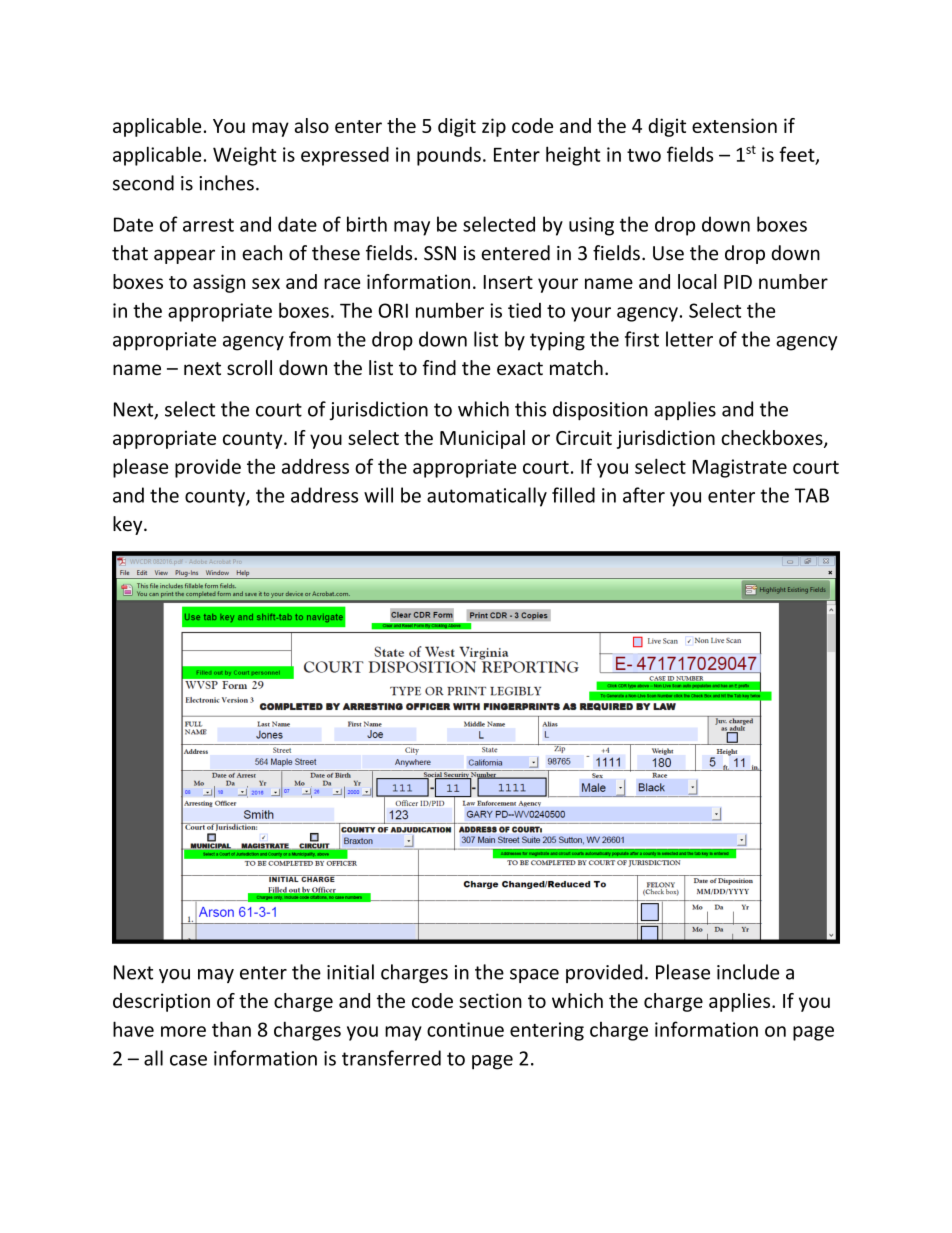 This page has height=1233, width=952. Describe the element at coordinates (748, 972) in the page. I see `include` at that location.
